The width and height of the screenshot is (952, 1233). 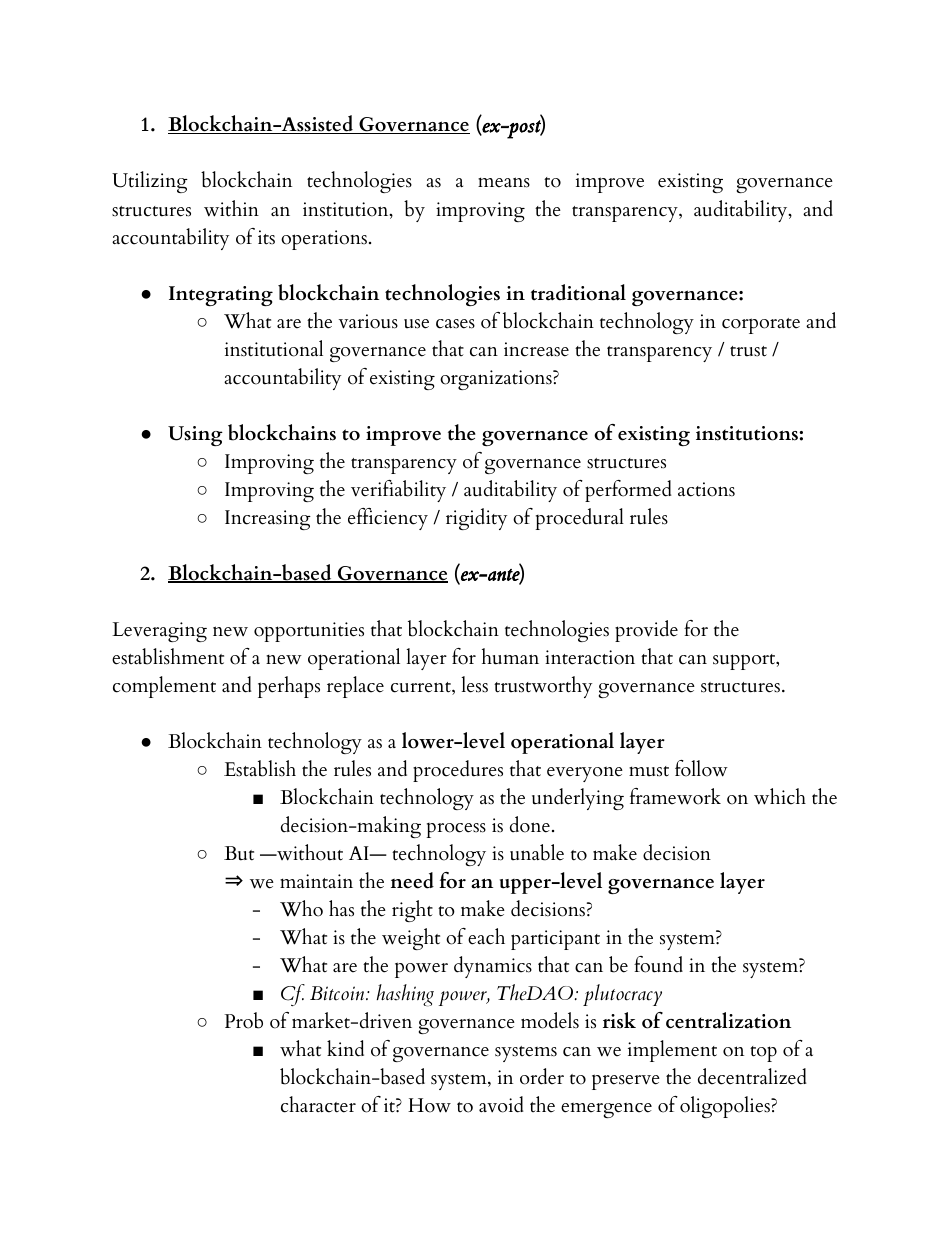 I want to click on Using, so click(x=195, y=436).
